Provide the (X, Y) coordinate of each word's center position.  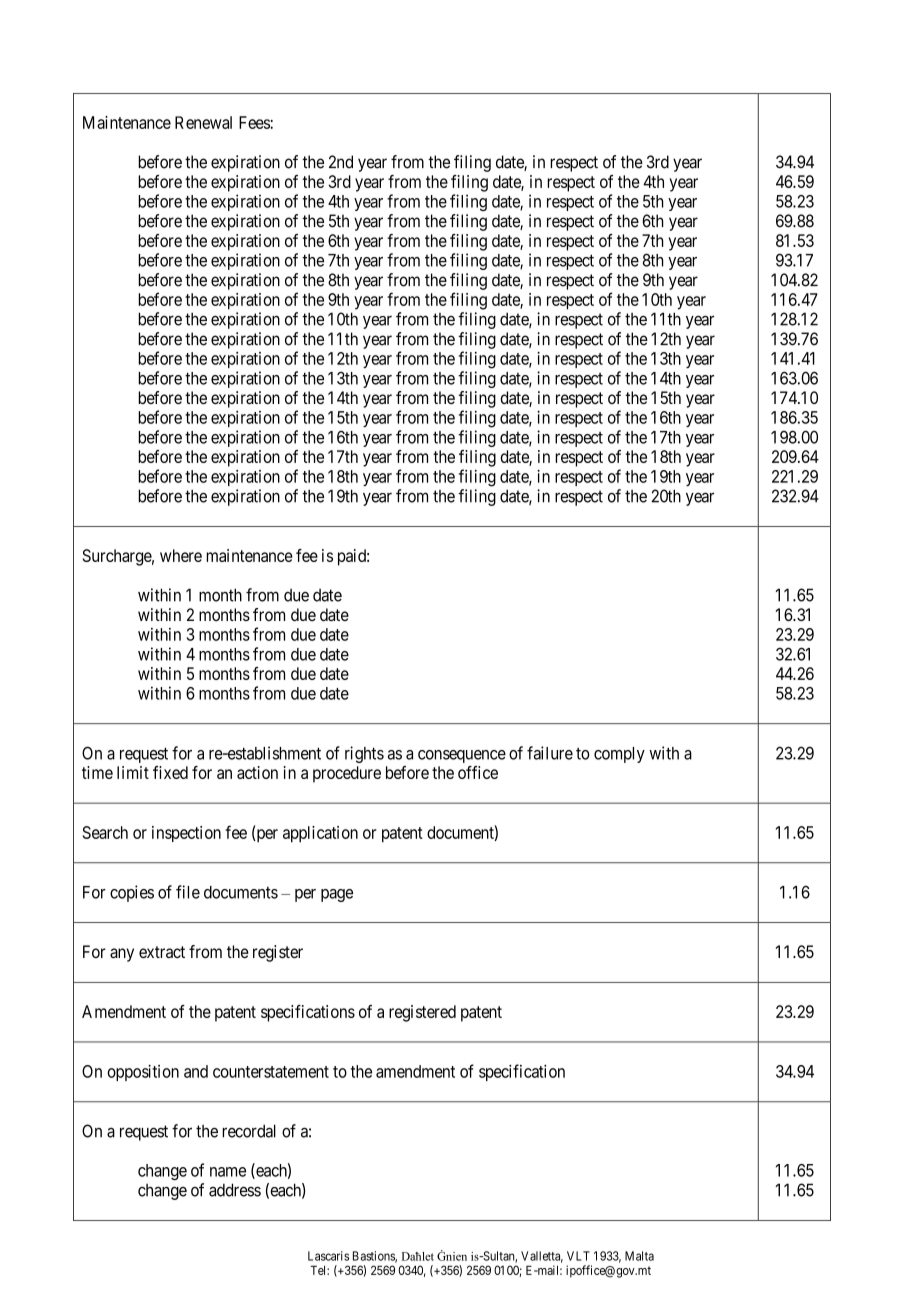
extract (162, 952)
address (235, 1190)
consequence (462, 756)
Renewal (203, 122)
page (337, 895)
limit (133, 772)
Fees (255, 122)
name (228, 1172)
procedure (347, 774)
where (181, 555)
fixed (170, 772)
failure (550, 753)
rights (364, 754)
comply (619, 755)
